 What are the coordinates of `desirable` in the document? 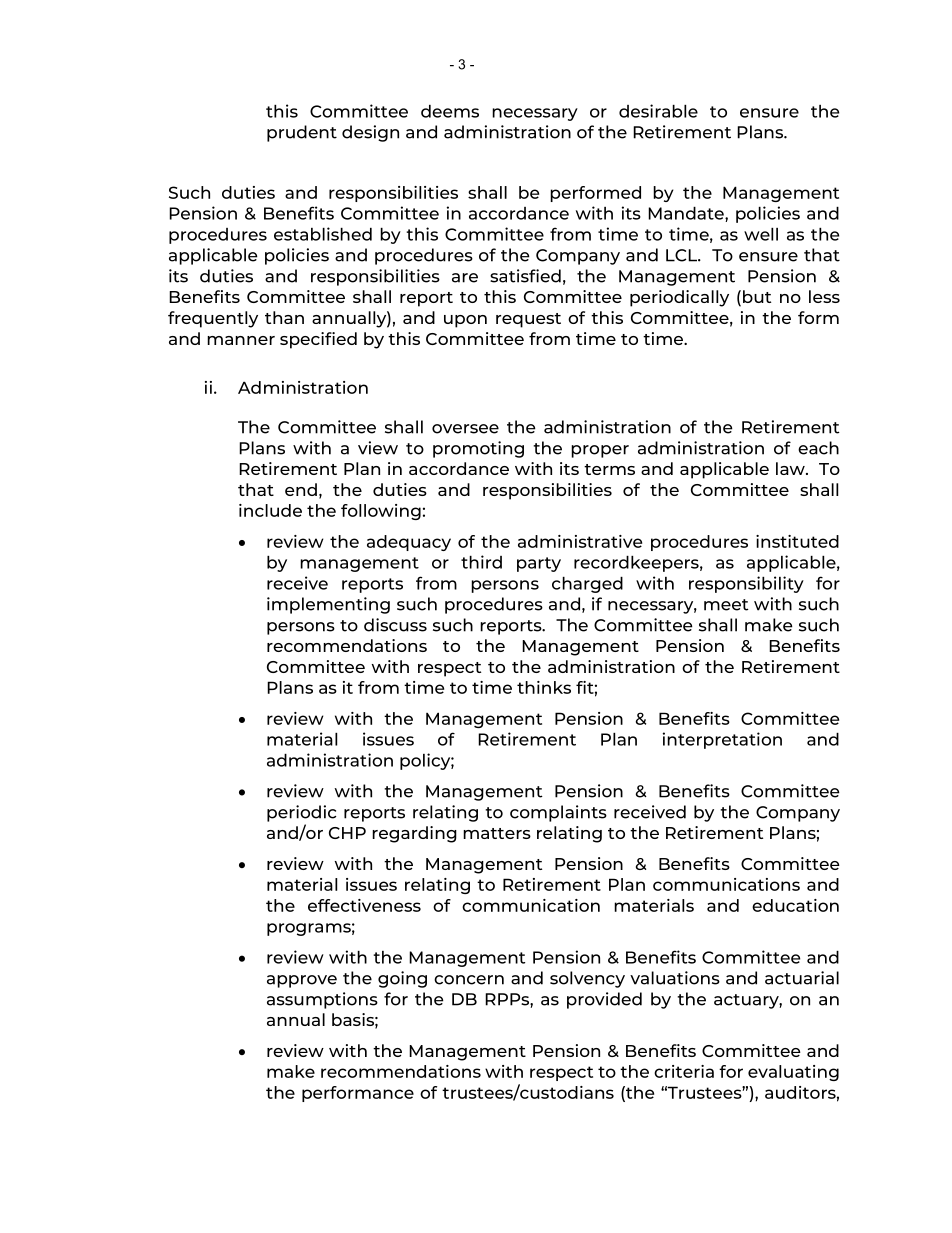 It's located at (658, 111).
